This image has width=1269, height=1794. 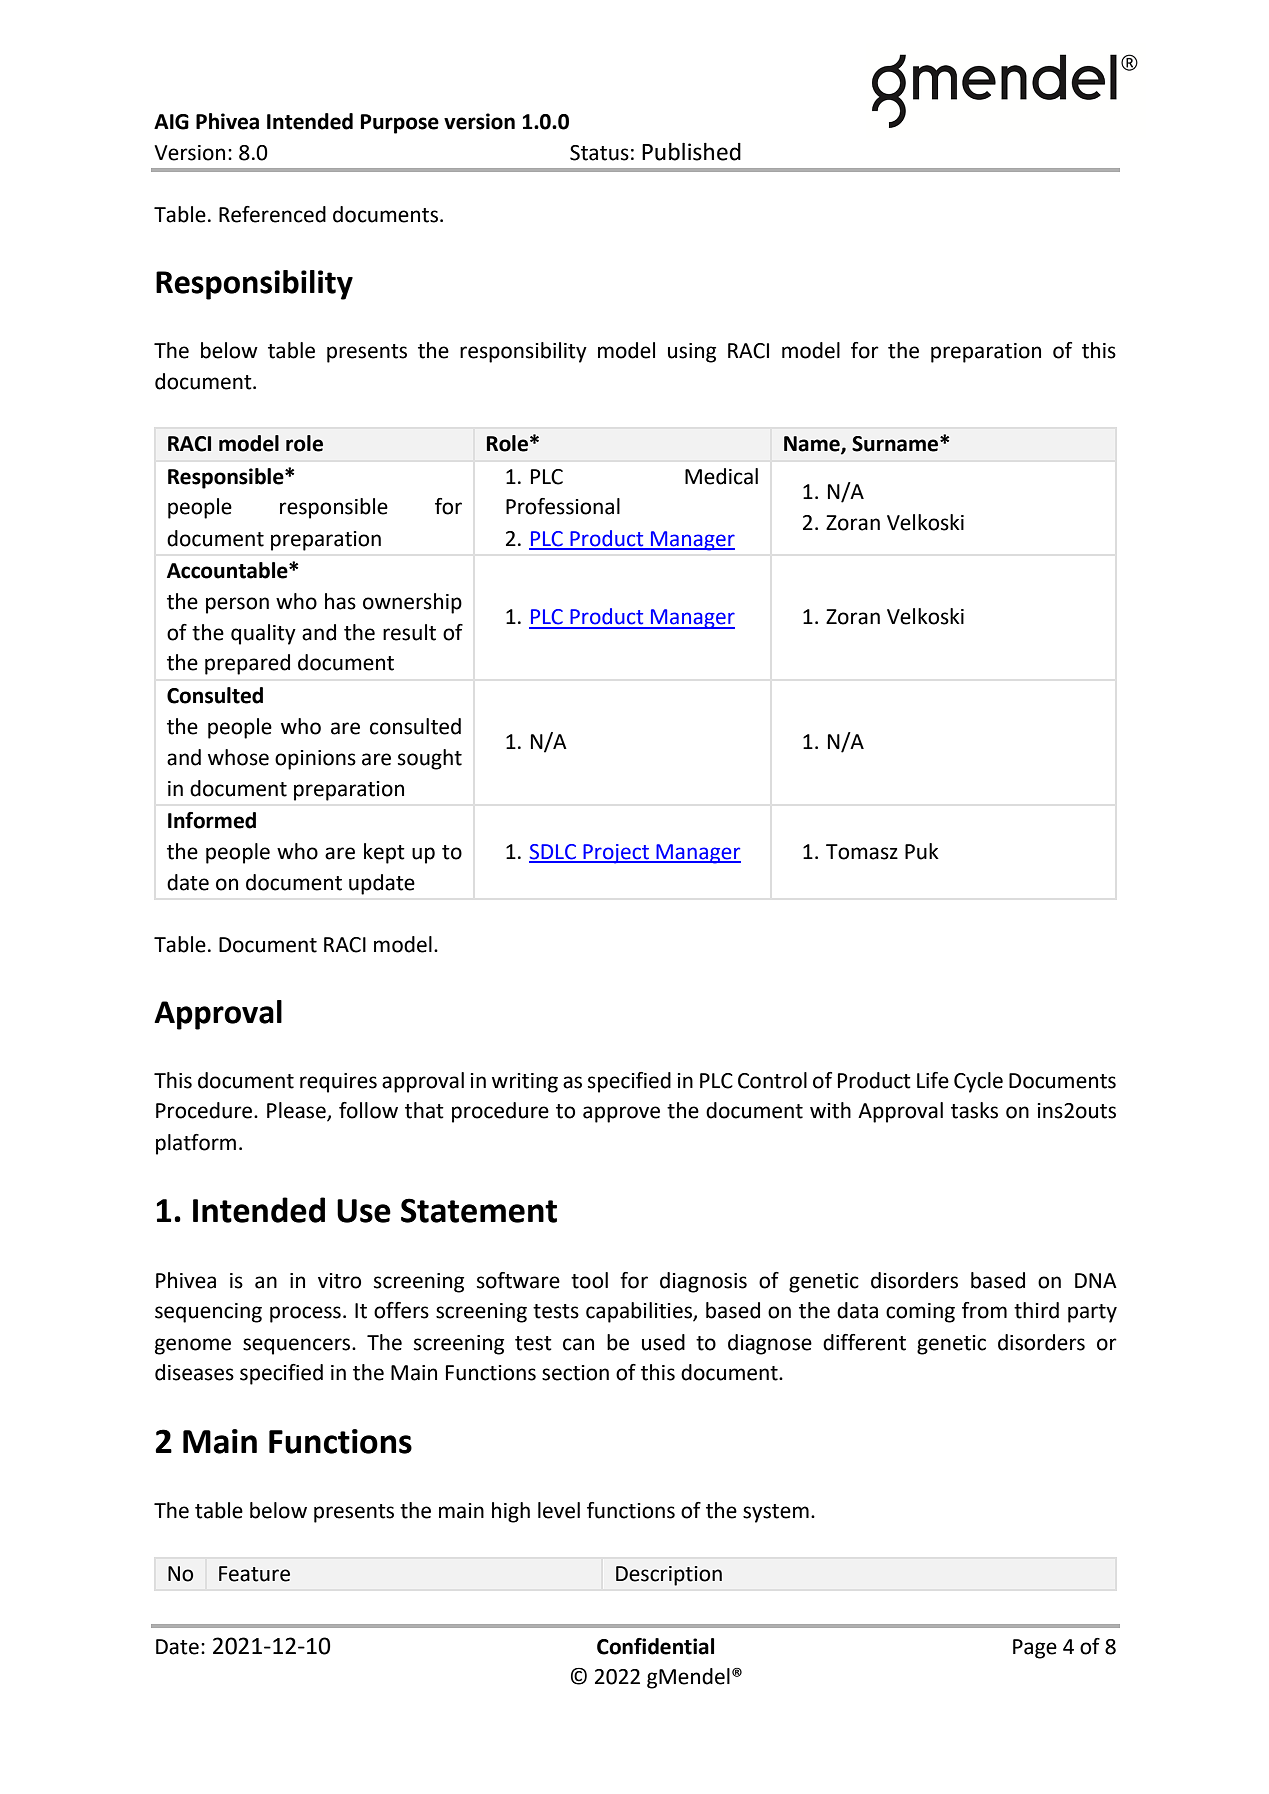 I want to click on Feature, so click(x=254, y=1574).
